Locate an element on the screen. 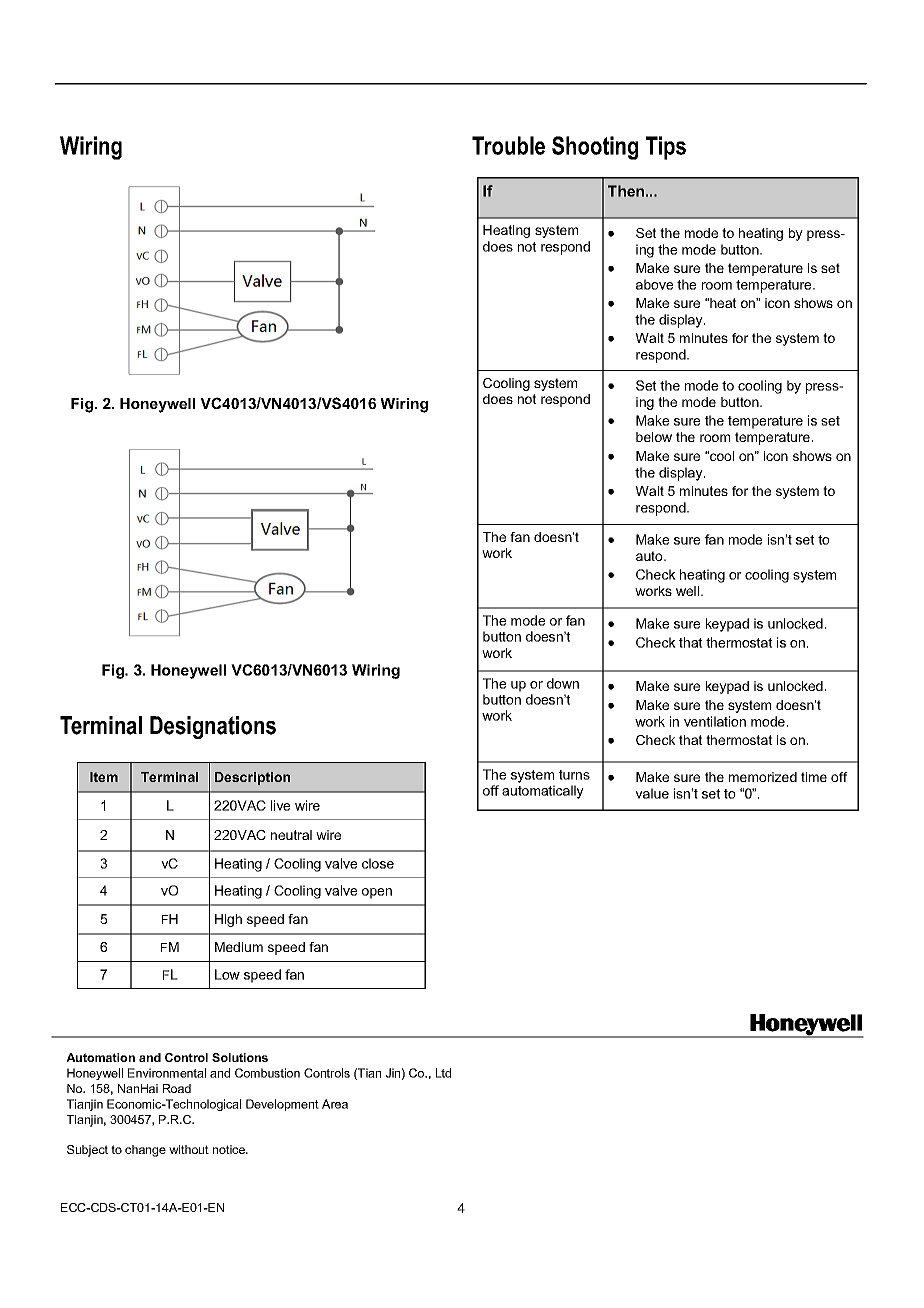 This screenshot has width=924, height=1308. memorized is located at coordinates (763, 777).
